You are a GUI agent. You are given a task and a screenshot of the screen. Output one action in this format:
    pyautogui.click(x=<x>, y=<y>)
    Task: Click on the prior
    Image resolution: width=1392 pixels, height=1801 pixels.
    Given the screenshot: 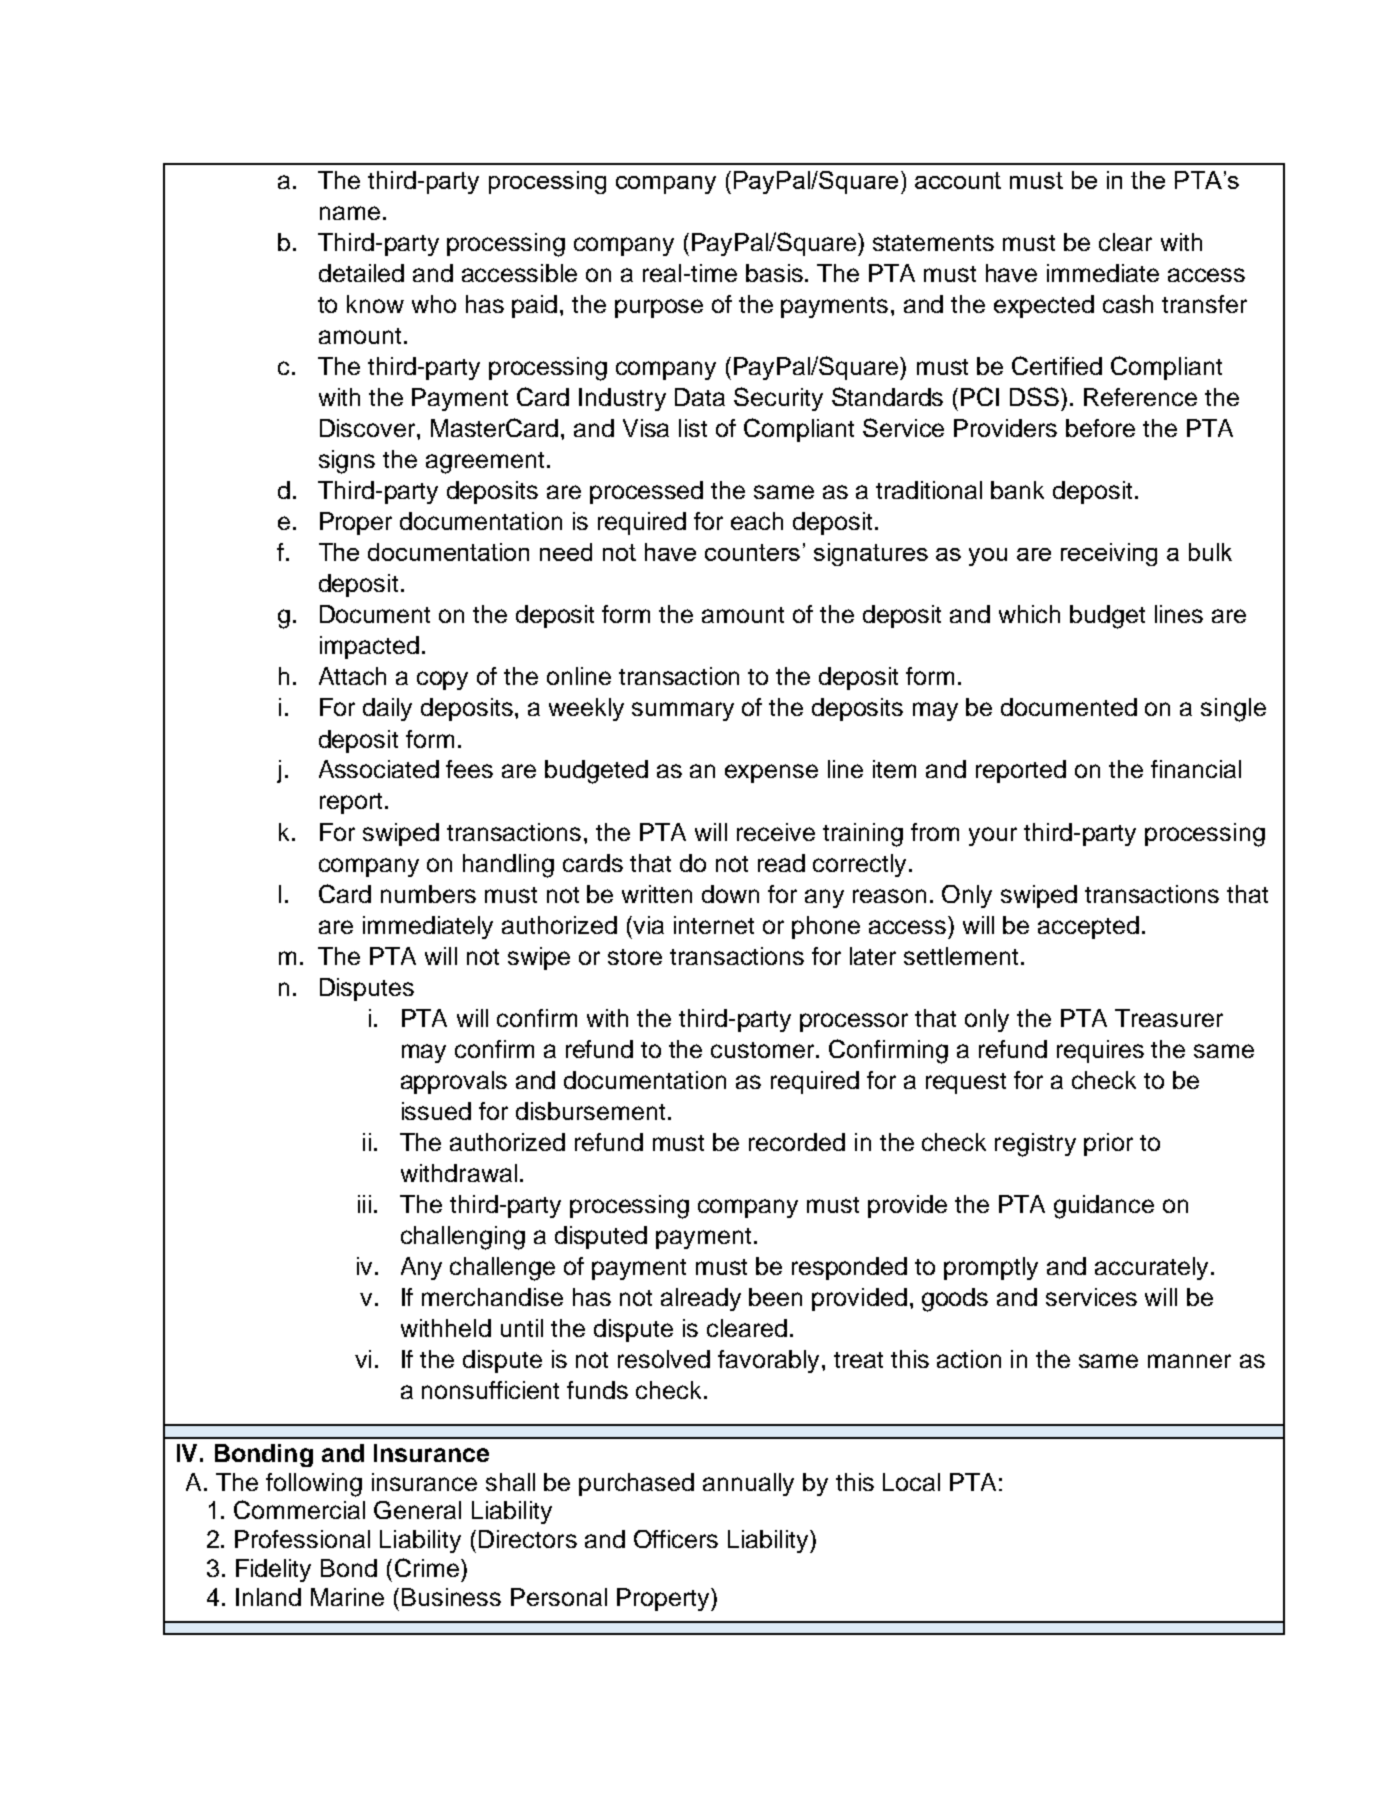 What is the action you would take?
    pyautogui.click(x=1108, y=1144)
